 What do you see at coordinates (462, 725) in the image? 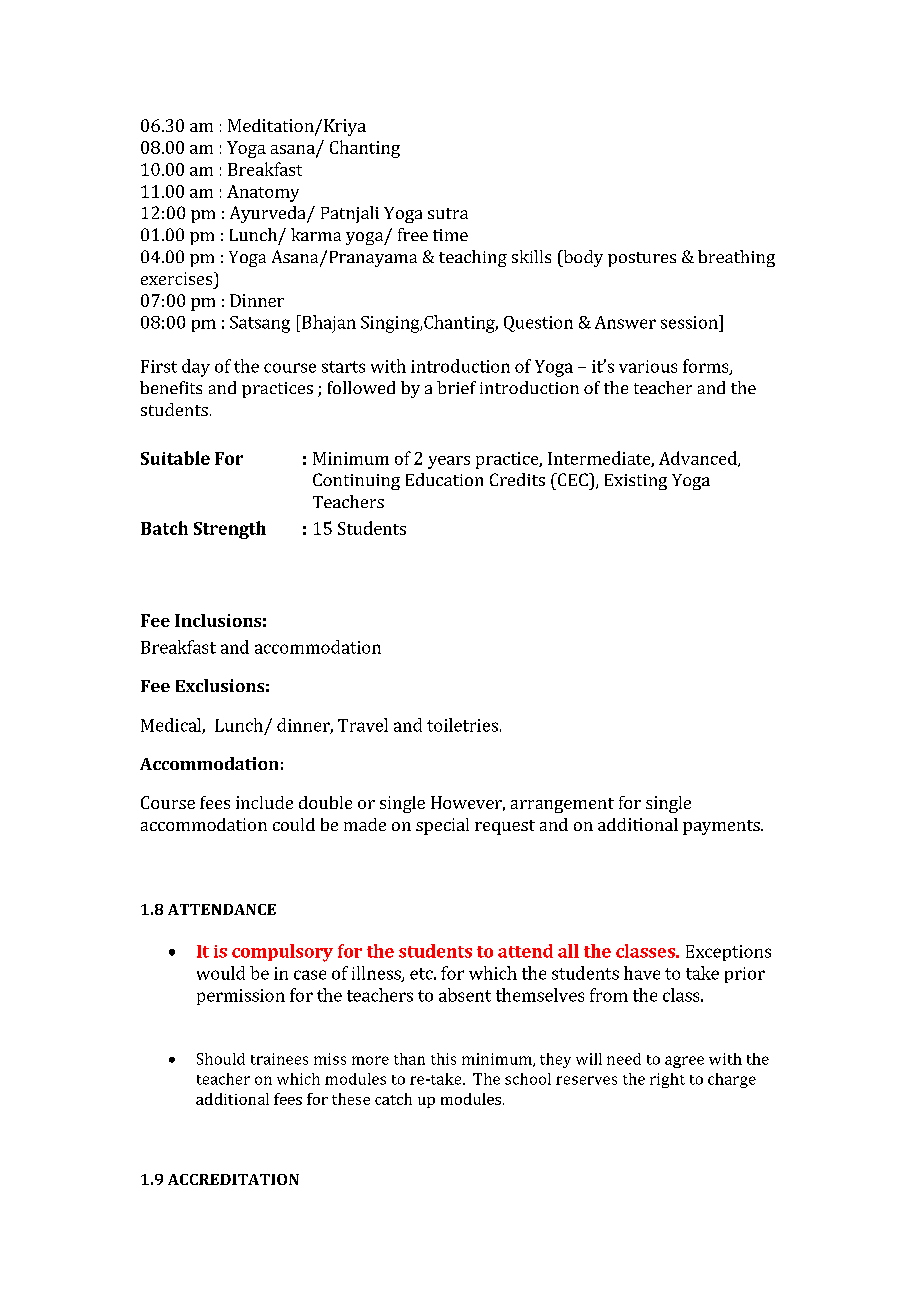
I see `toiletries` at bounding box center [462, 725].
